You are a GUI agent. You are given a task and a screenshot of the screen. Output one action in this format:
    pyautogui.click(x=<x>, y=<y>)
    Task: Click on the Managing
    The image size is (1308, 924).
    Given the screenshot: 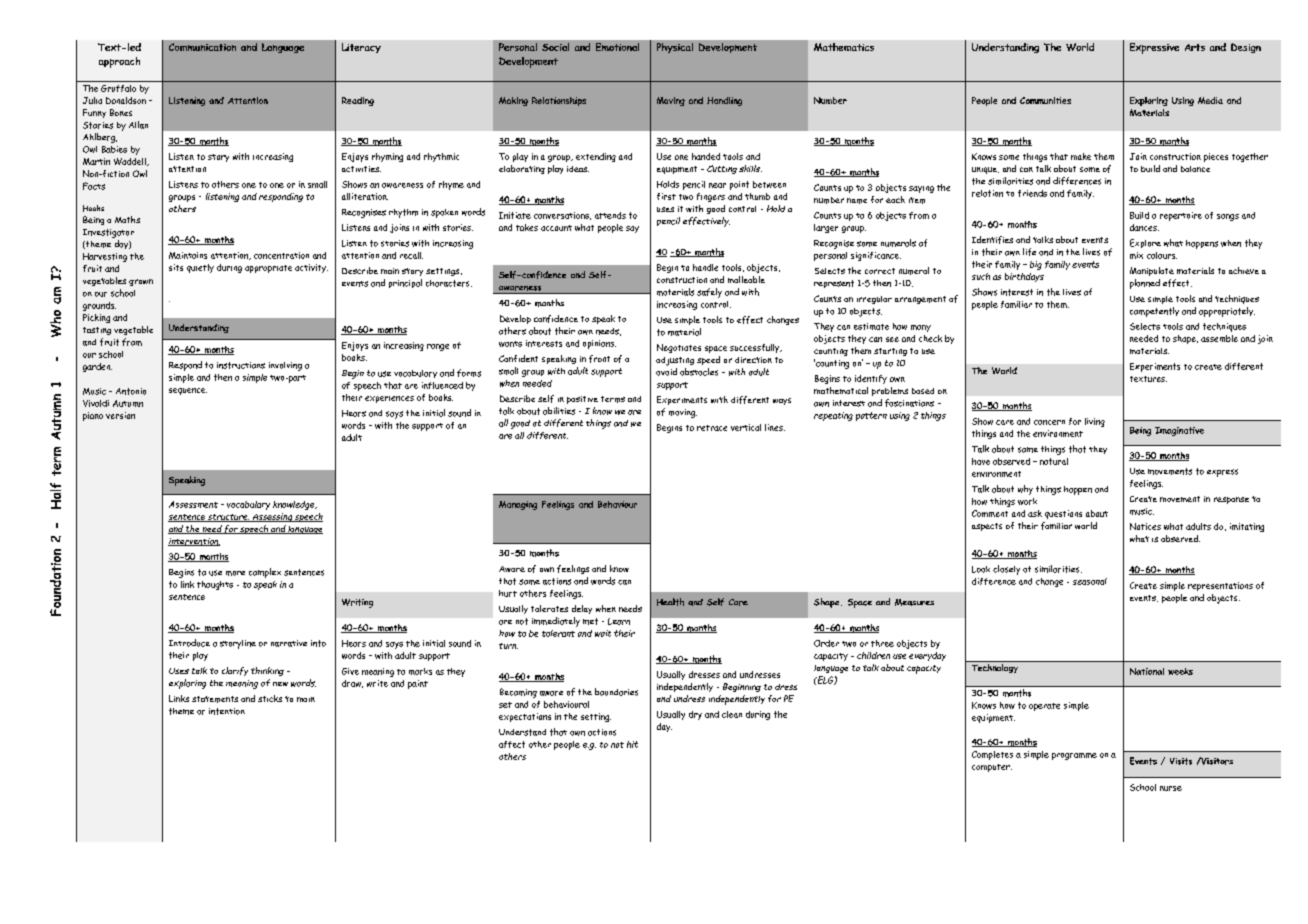 What is the action you would take?
    pyautogui.click(x=518, y=505)
